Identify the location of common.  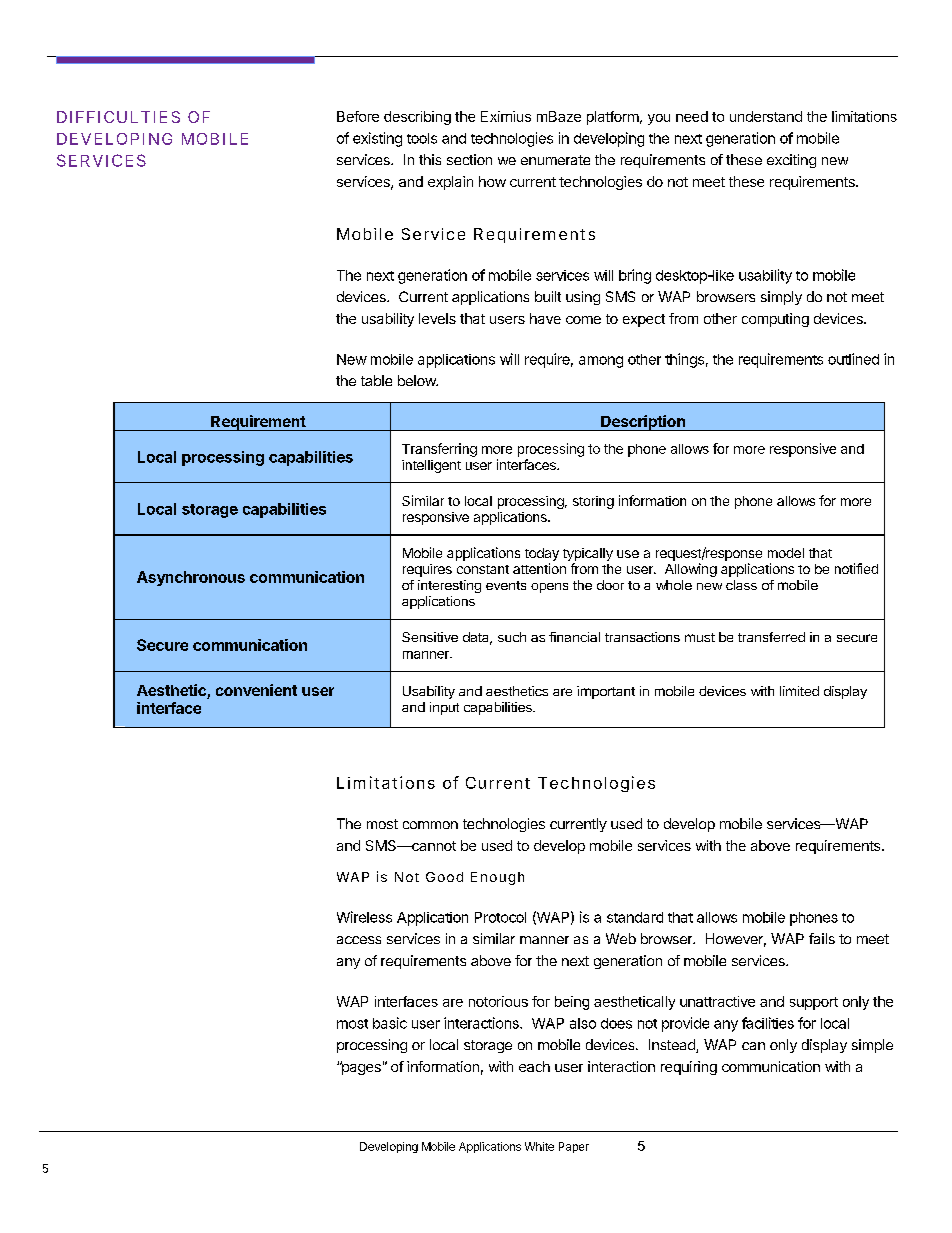
(430, 825).
